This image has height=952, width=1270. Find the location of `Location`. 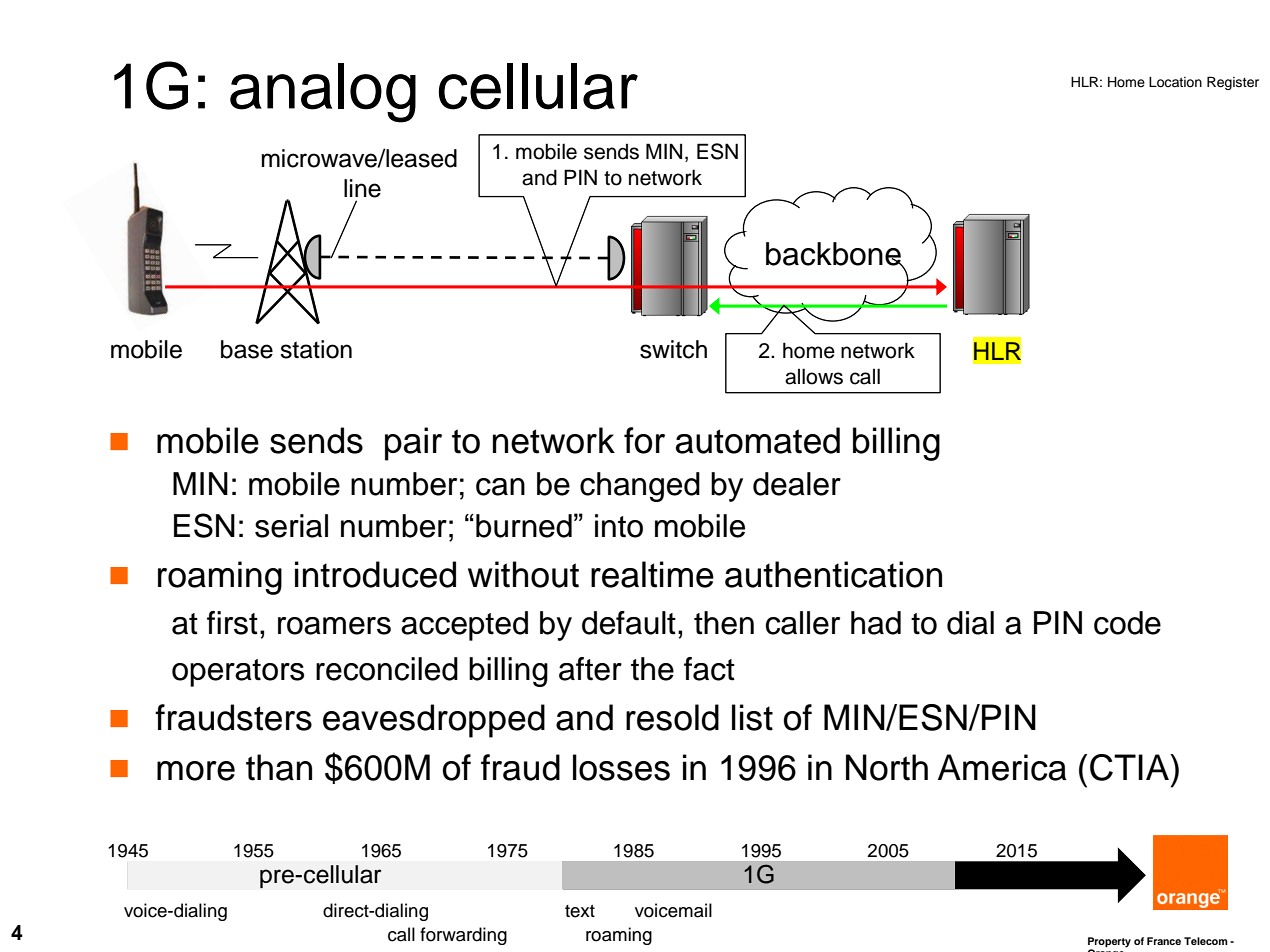

Location is located at coordinates (1175, 82).
